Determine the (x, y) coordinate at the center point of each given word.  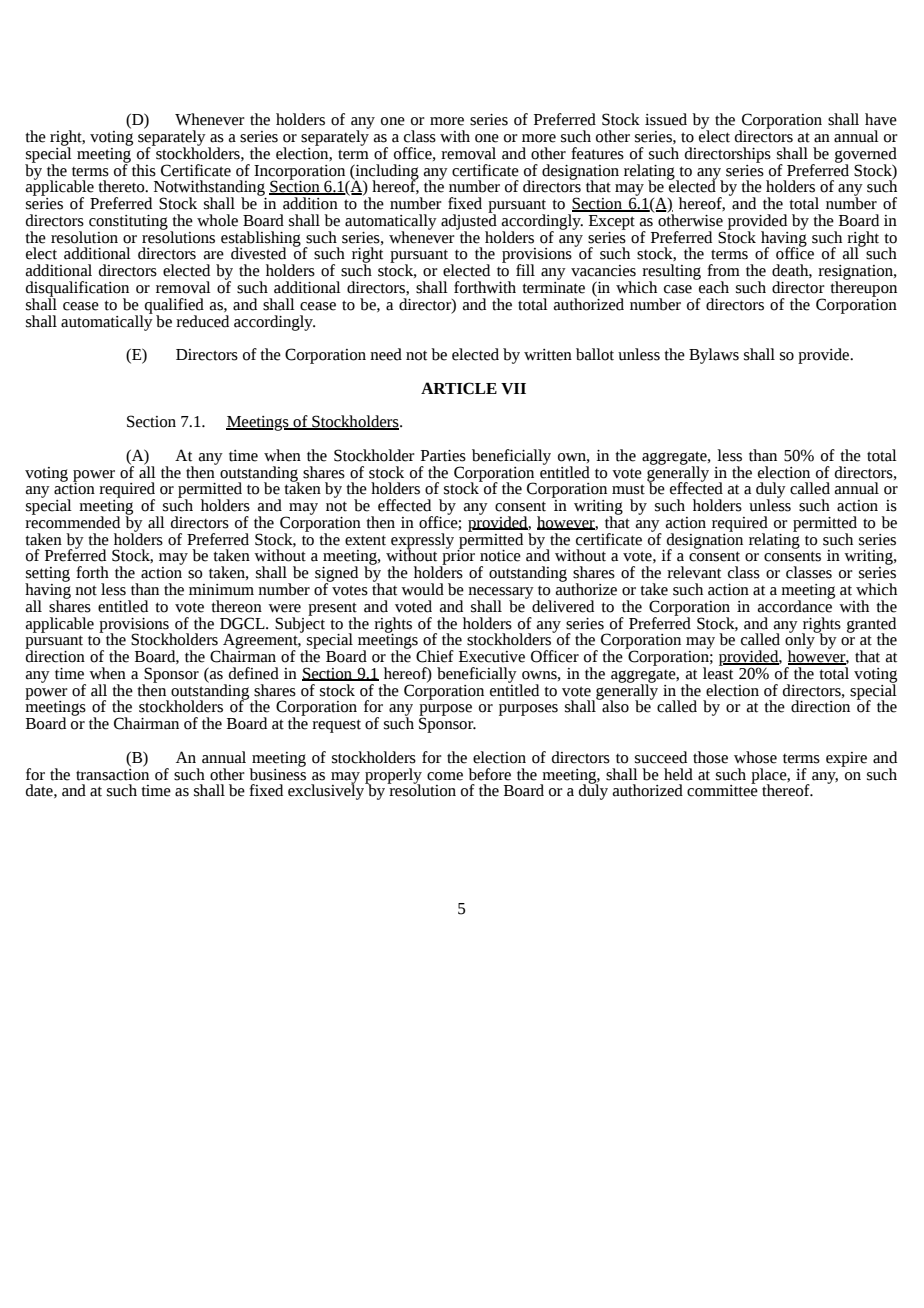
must (628, 489)
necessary (501, 594)
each (713, 286)
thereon (236, 606)
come (445, 776)
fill (525, 270)
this (143, 169)
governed (866, 156)
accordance (796, 605)
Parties (443, 456)
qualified (174, 307)
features (597, 153)
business (277, 773)
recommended (72, 521)
